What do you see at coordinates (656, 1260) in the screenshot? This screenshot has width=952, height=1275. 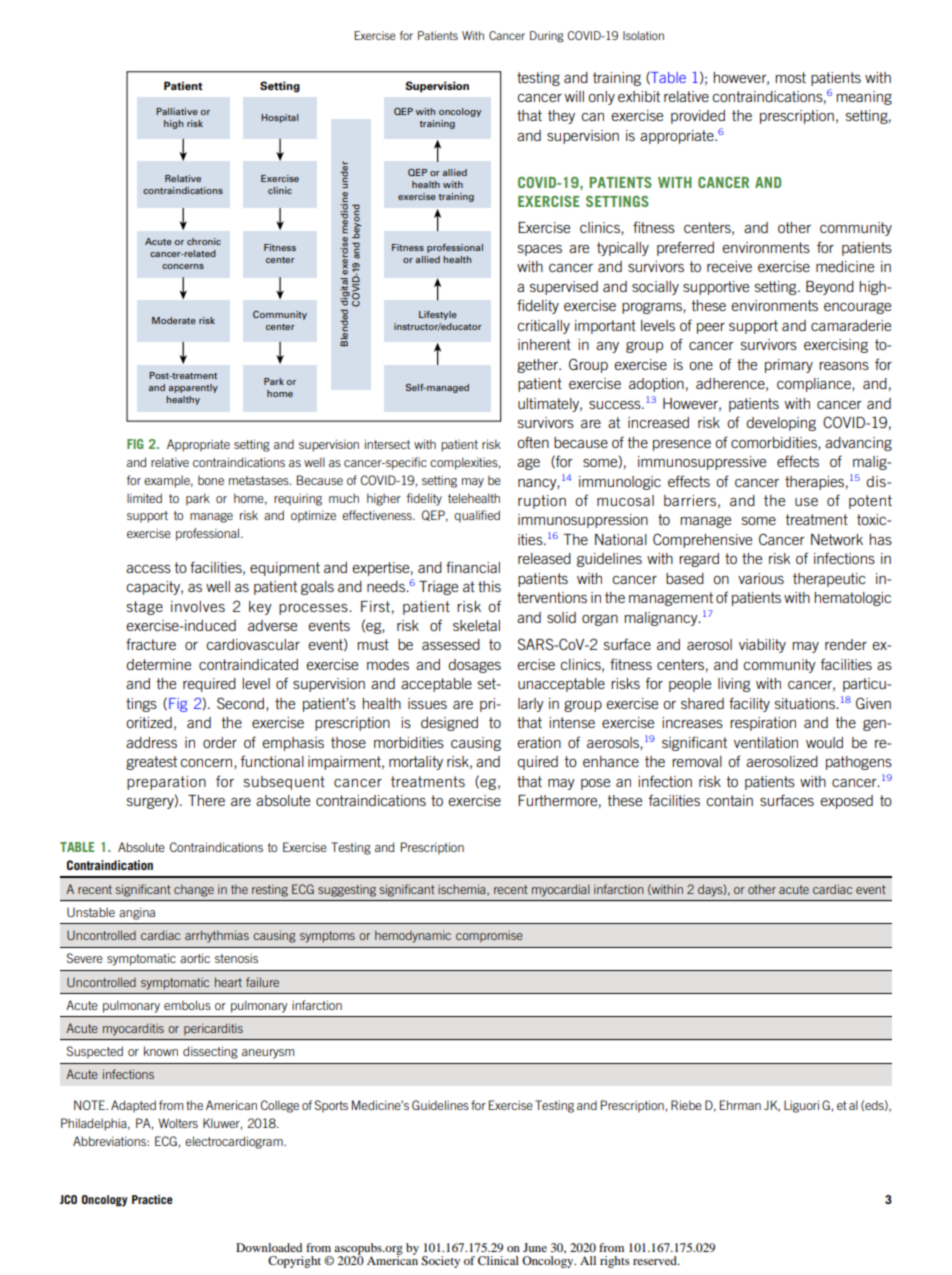 I see `reserved` at bounding box center [656, 1260].
